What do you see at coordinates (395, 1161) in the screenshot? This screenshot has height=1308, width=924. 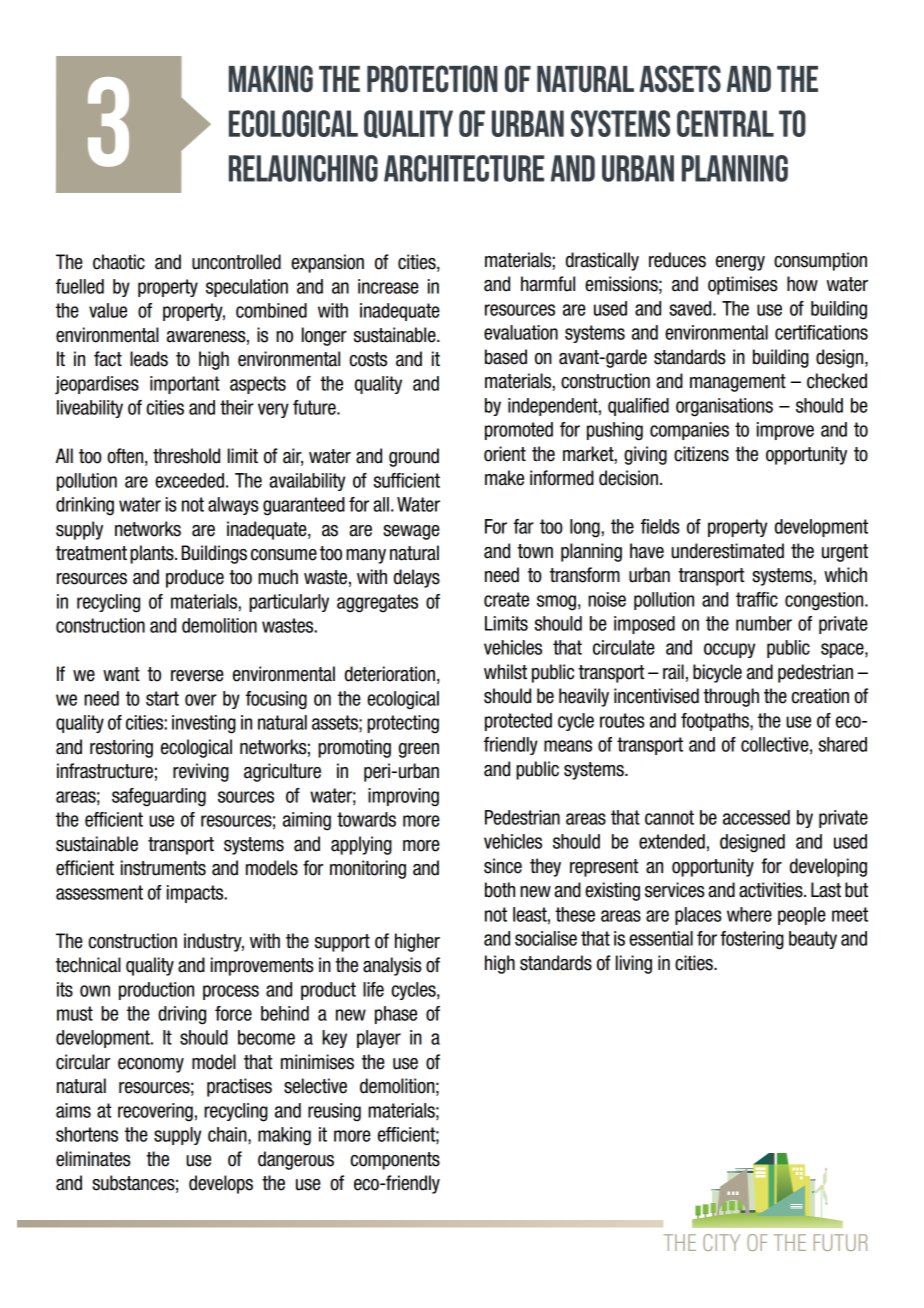 I see `components` at bounding box center [395, 1161].
